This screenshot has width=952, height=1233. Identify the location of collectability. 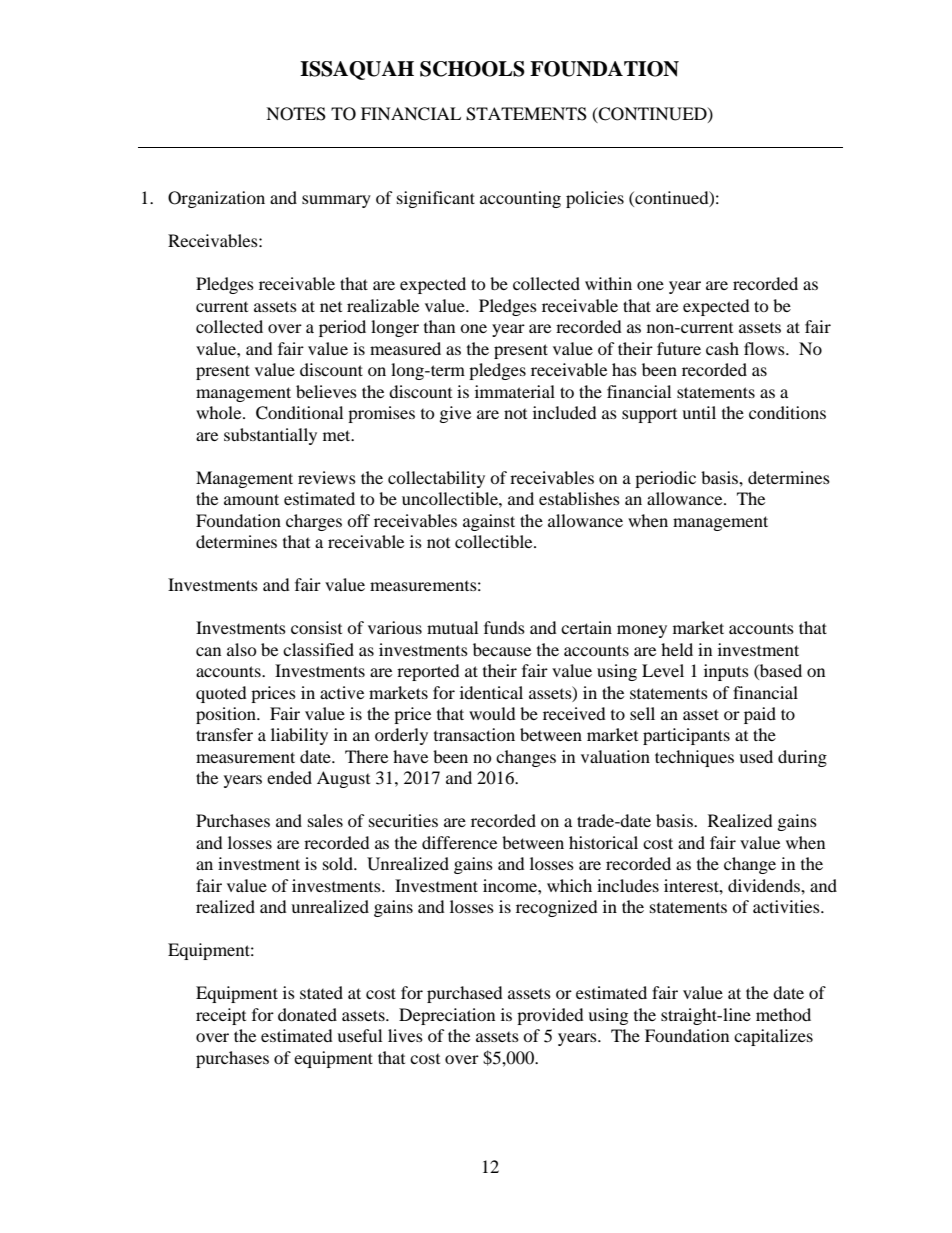
(436, 479).
